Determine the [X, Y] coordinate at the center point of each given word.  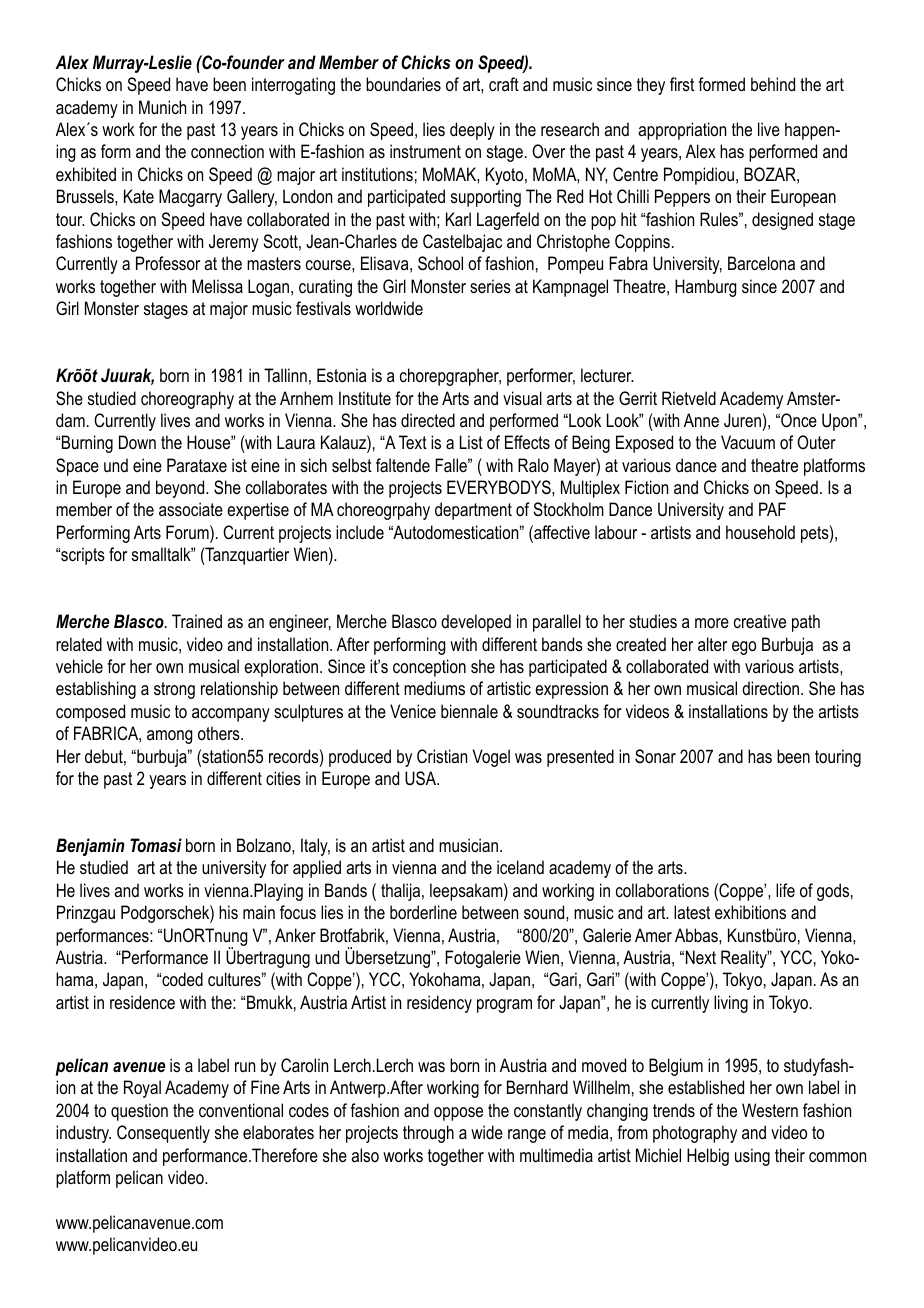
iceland [520, 867]
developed [476, 623]
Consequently [163, 1134]
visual [522, 398]
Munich [162, 107]
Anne [701, 420]
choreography [187, 400]
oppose [458, 1114]
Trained [197, 621]
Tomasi [156, 845]
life [785, 890]
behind [773, 84]
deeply [472, 131]
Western [770, 1110]
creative [760, 621]
